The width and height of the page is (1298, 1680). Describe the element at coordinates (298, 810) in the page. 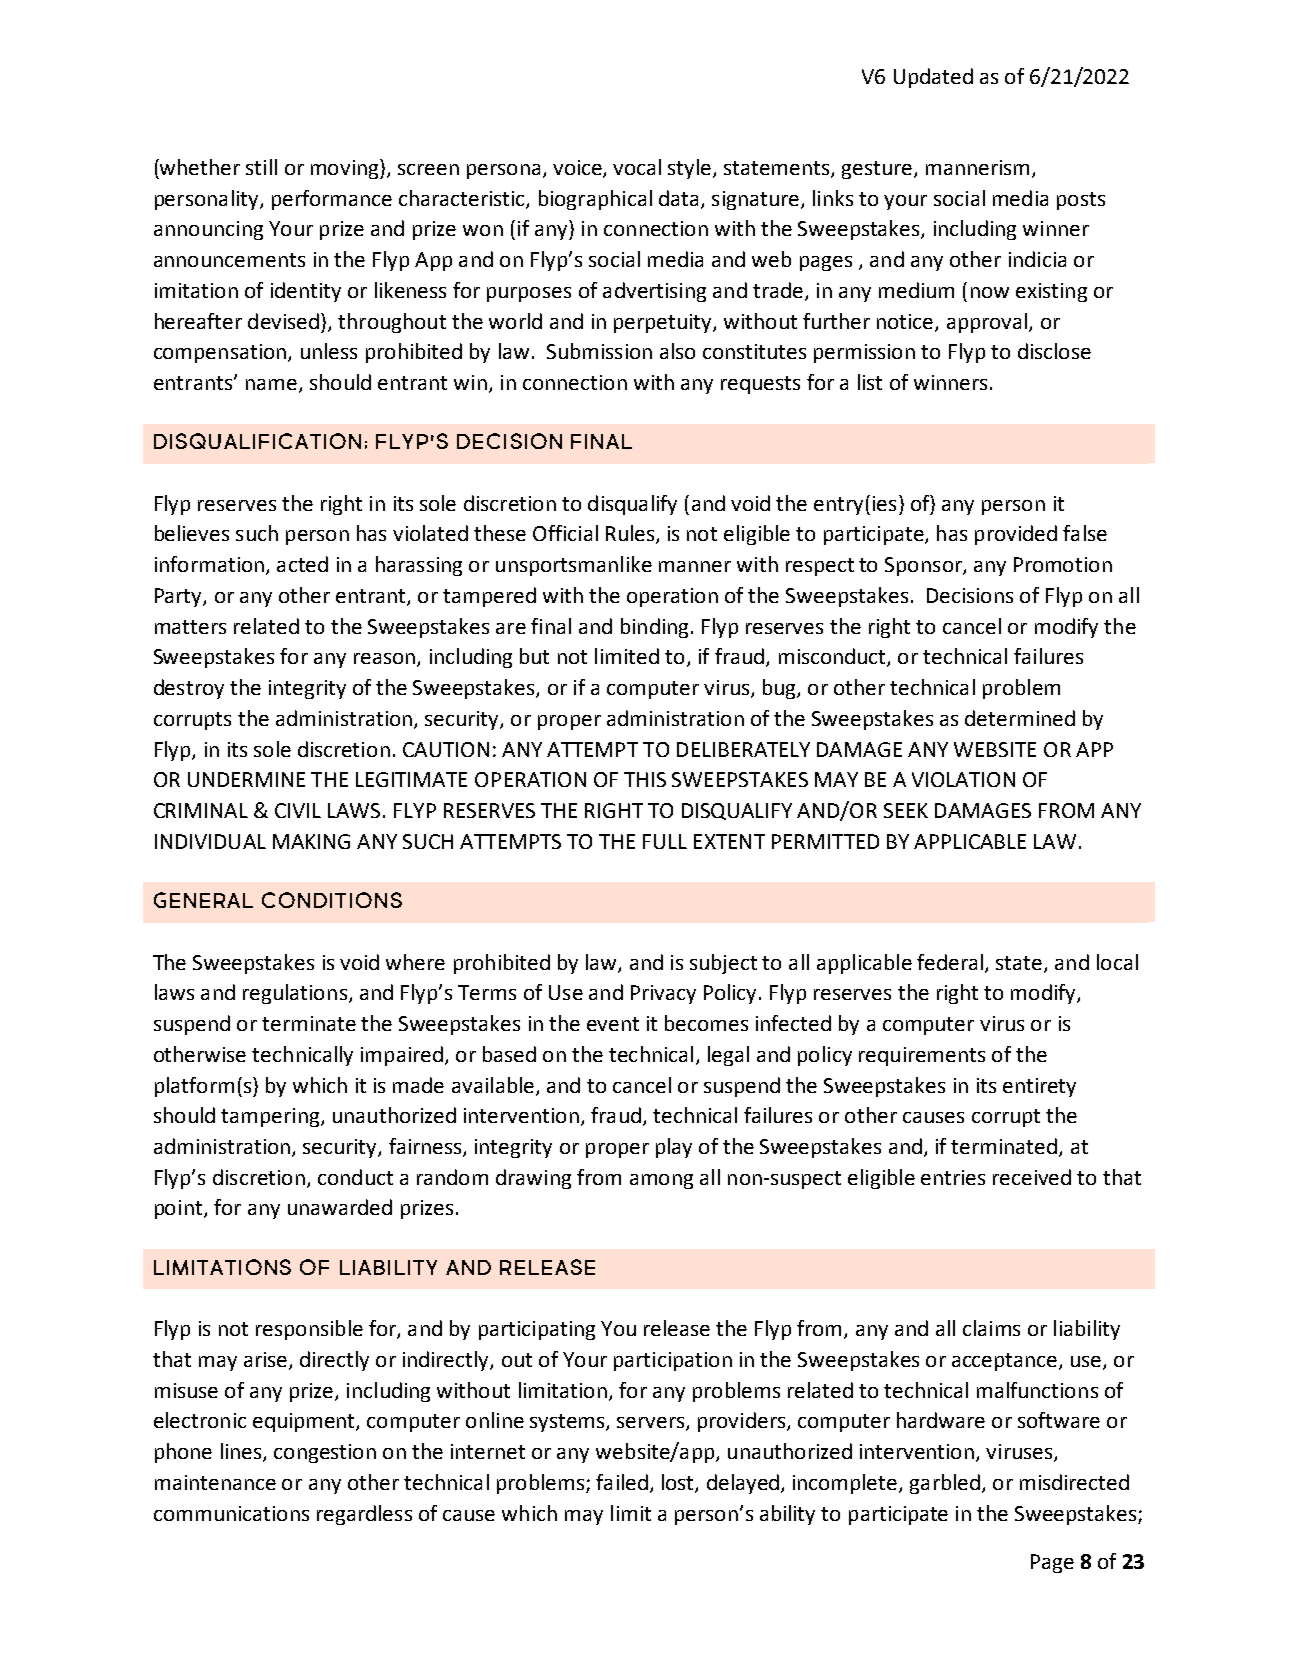

I see `CIVIL` at that location.
